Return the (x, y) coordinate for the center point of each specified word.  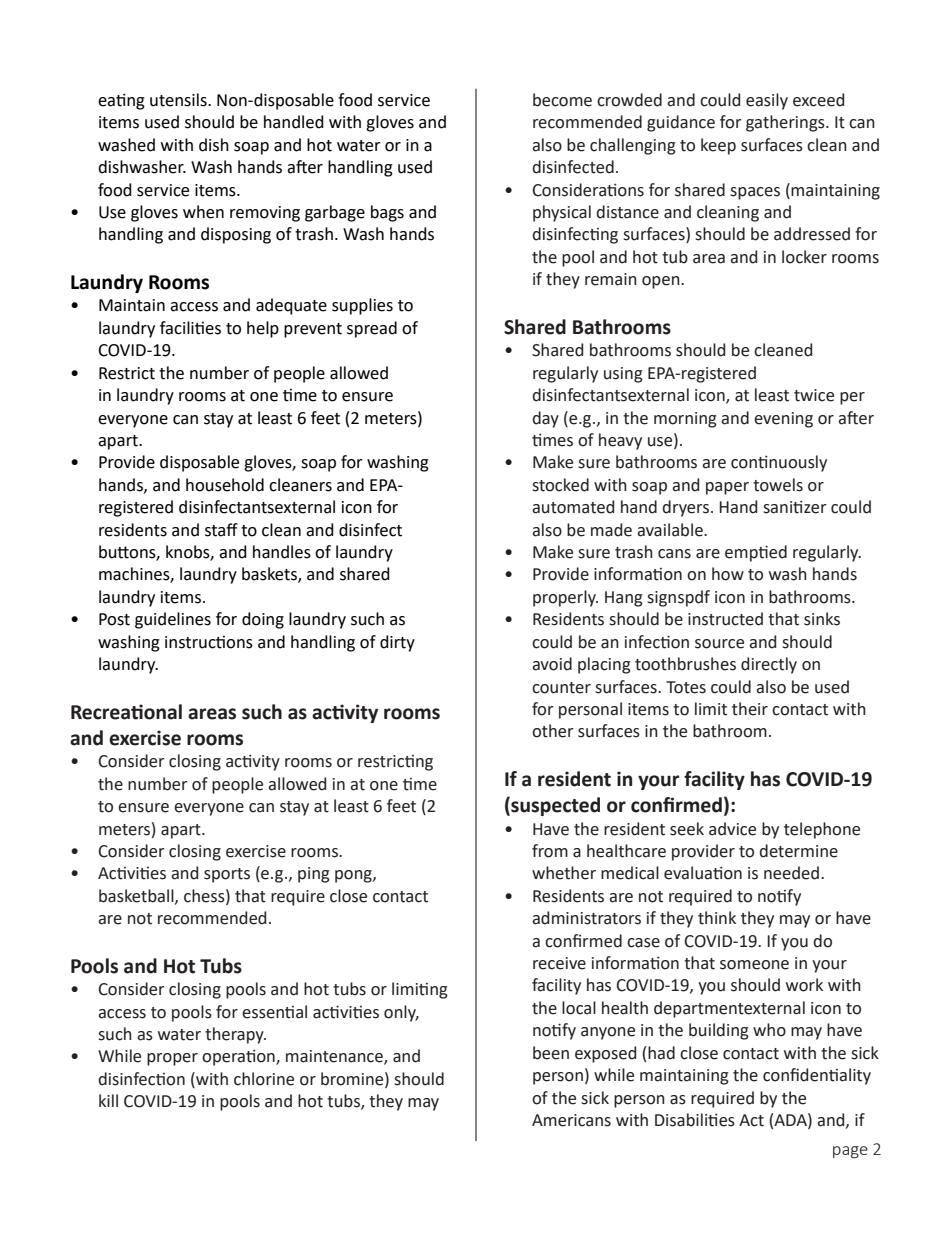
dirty (397, 643)
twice (814, 395)
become (562, 100)
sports (227, 875)
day (545, 419)
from (550, 851)
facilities (190, 328)
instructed (725, 619)
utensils (179, 100)
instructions (209, 642)
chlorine (264, 1079)
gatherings (786, 123)
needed (791, 873)
